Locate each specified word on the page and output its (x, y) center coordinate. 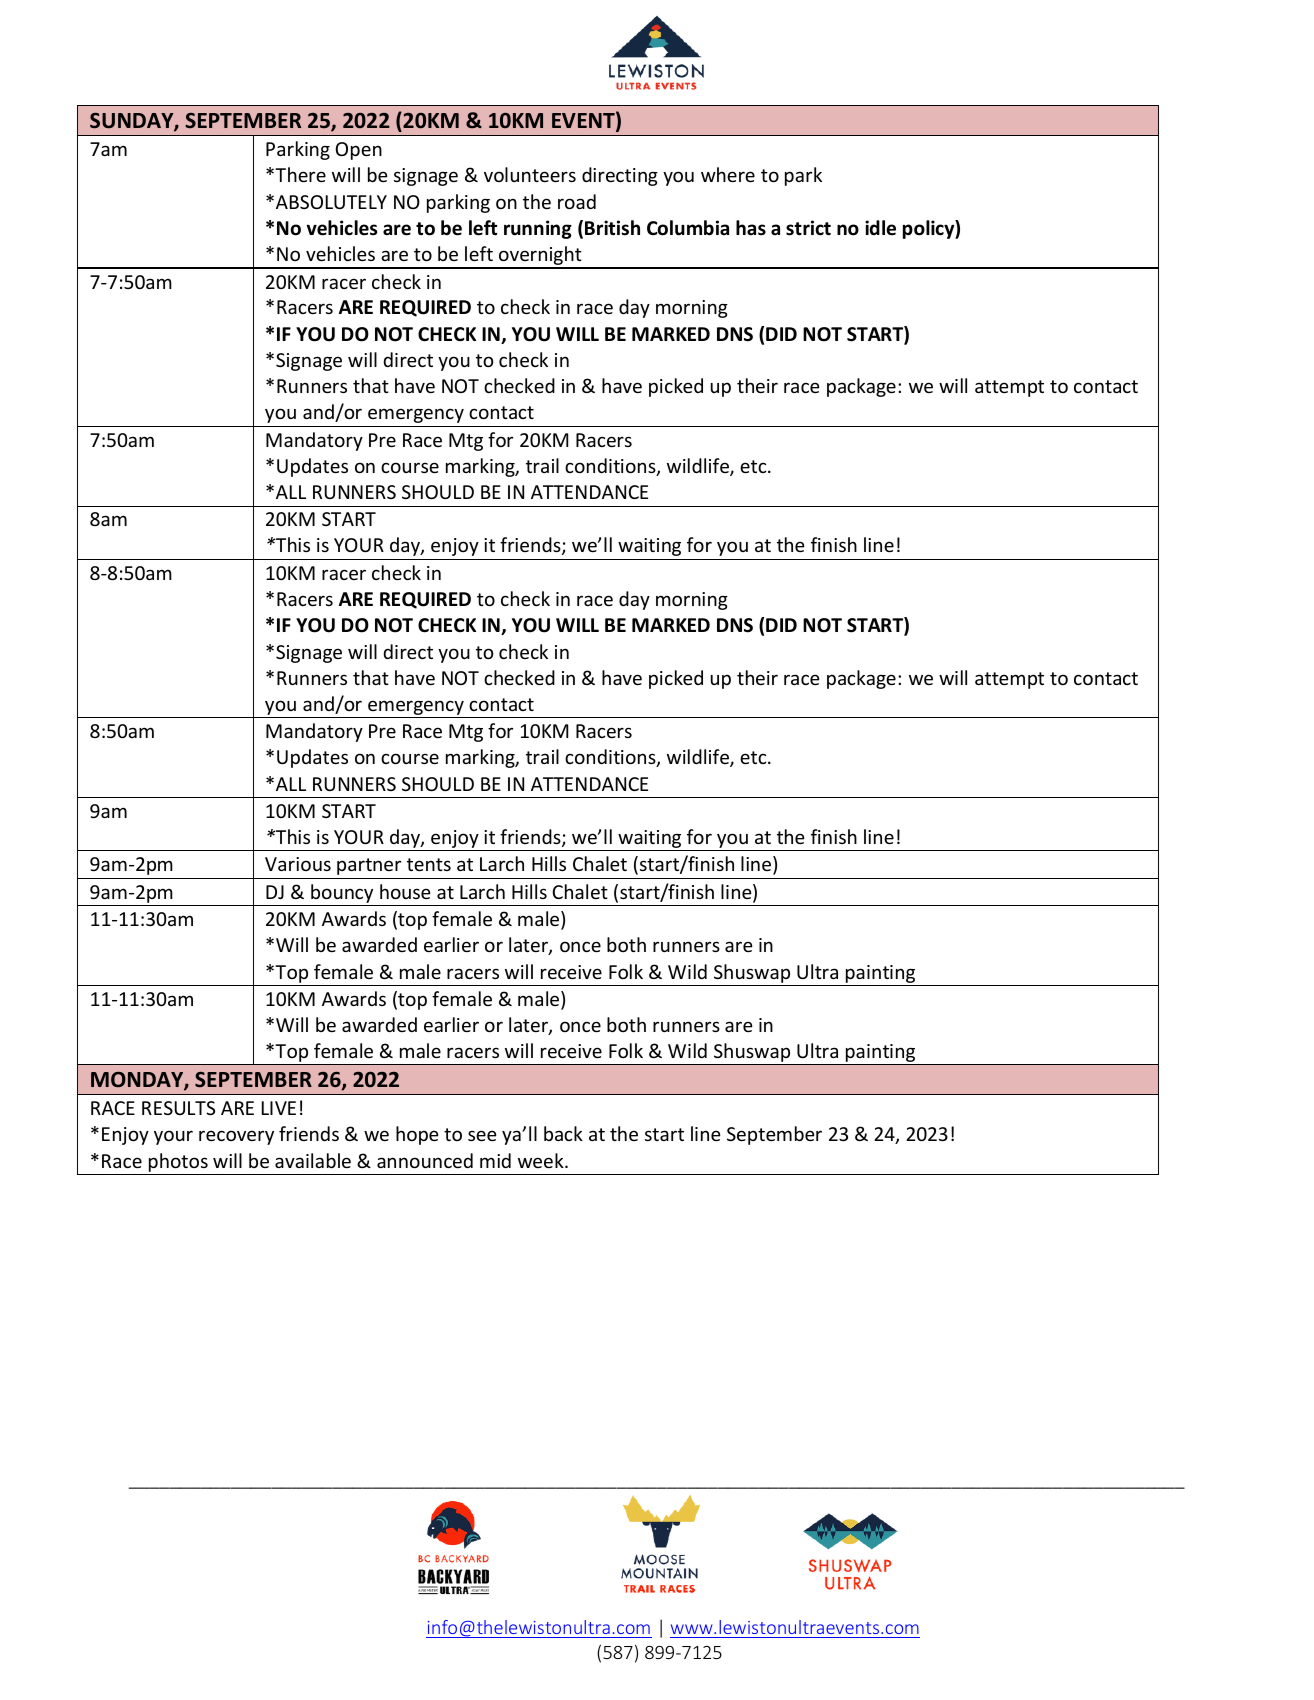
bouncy (342, 895)
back (563, 1133)
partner (369, 866)
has (751, 228)
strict (808, 228)
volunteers (530, 174)
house (405, 891)
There (299, 174)
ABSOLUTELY (331, 202)
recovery (236, 1137)
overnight (540, 257)
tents (429, 864)
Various (298, 864)
